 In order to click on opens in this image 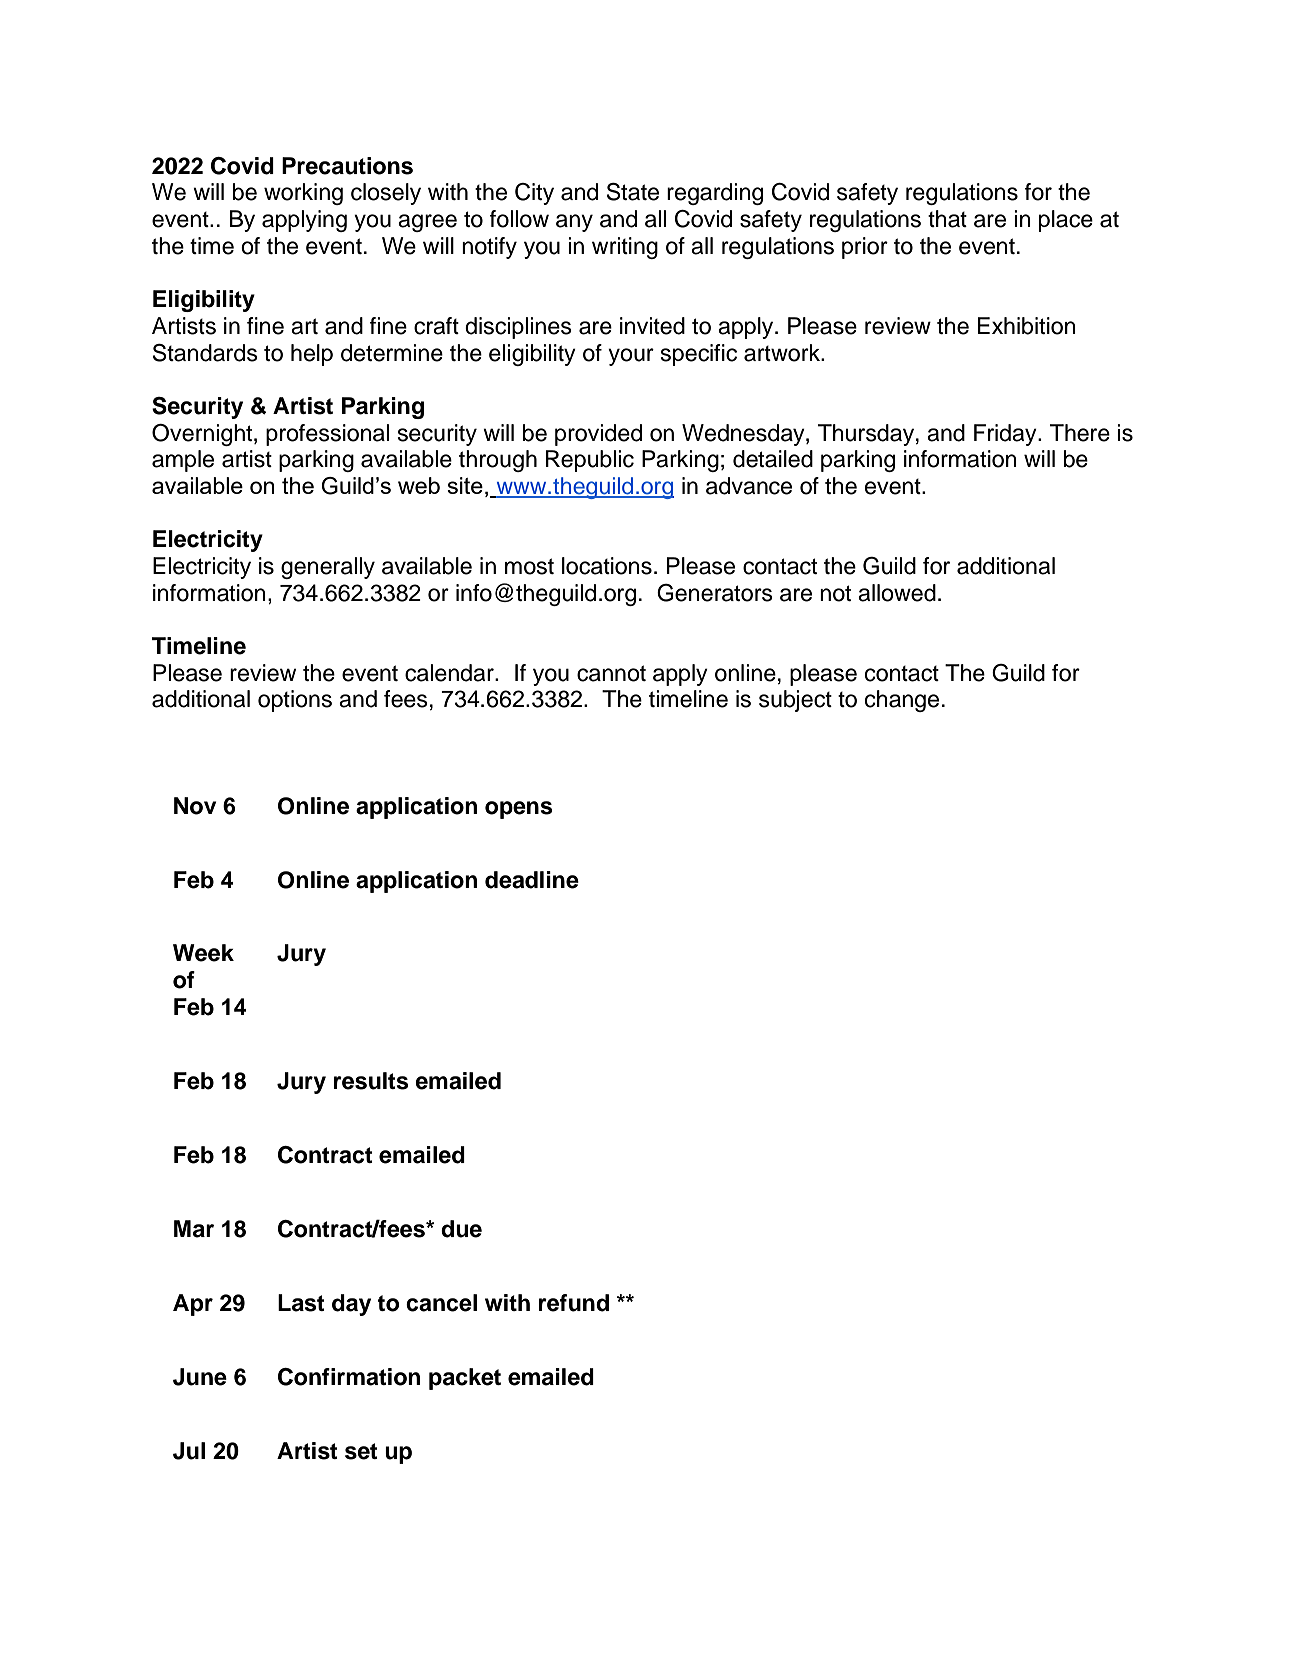, I will do `click(518, 810)`.
